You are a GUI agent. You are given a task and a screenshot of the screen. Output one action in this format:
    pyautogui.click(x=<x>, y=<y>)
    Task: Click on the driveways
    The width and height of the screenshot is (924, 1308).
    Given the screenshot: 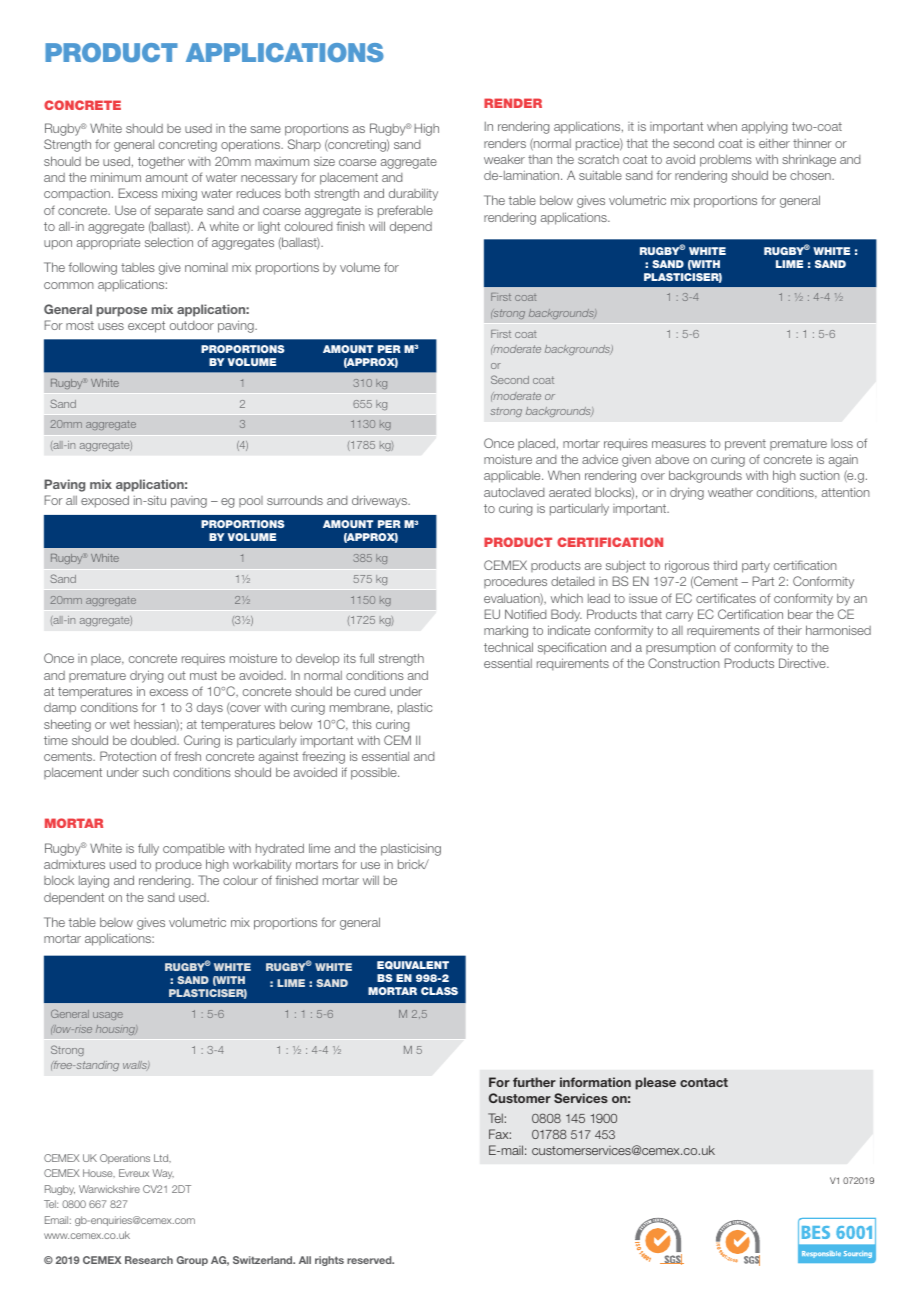 What is the action you would take?
    pyautogui.click(x=380, y=501)
